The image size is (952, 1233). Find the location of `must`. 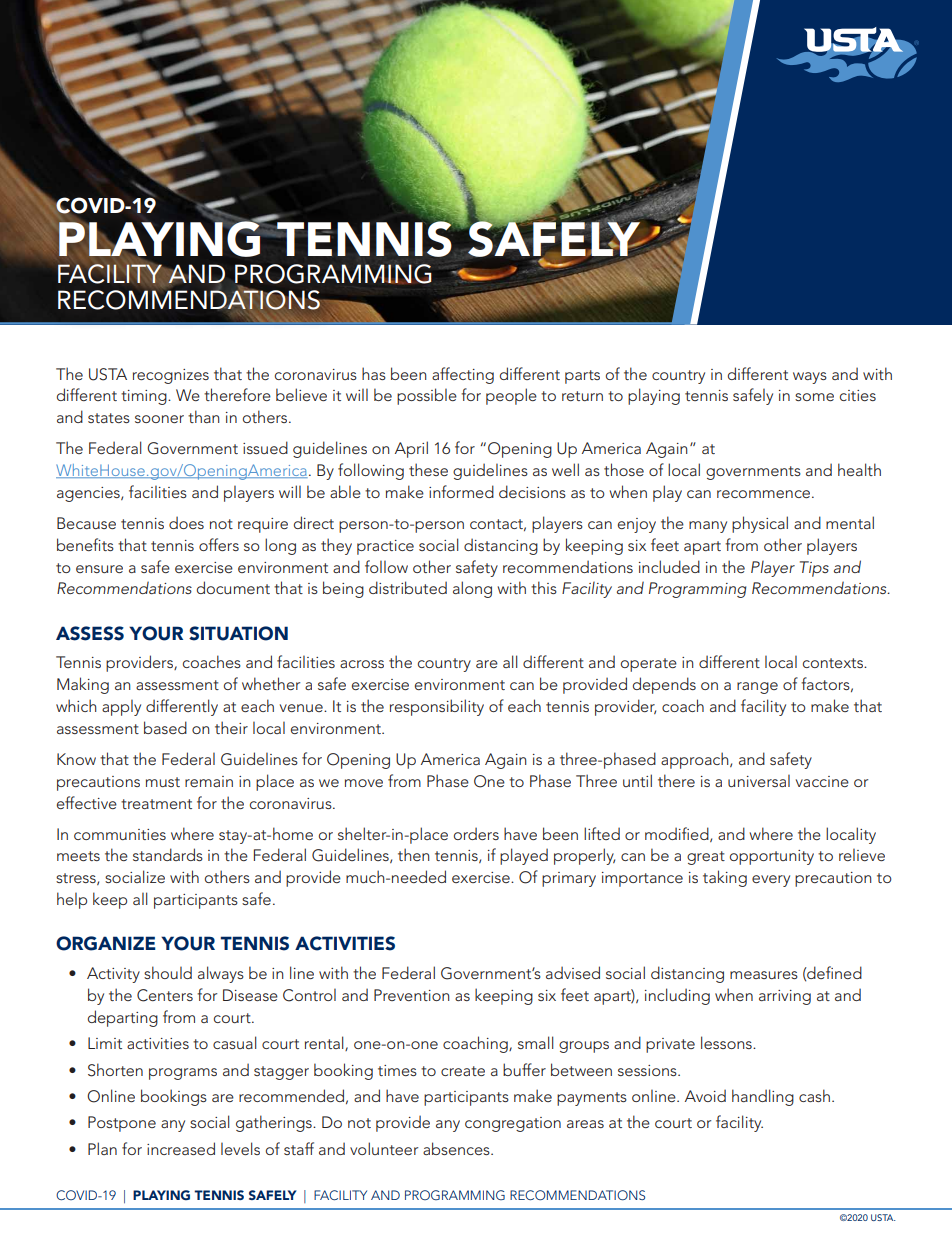

must is located at coordinates (163, 782).
